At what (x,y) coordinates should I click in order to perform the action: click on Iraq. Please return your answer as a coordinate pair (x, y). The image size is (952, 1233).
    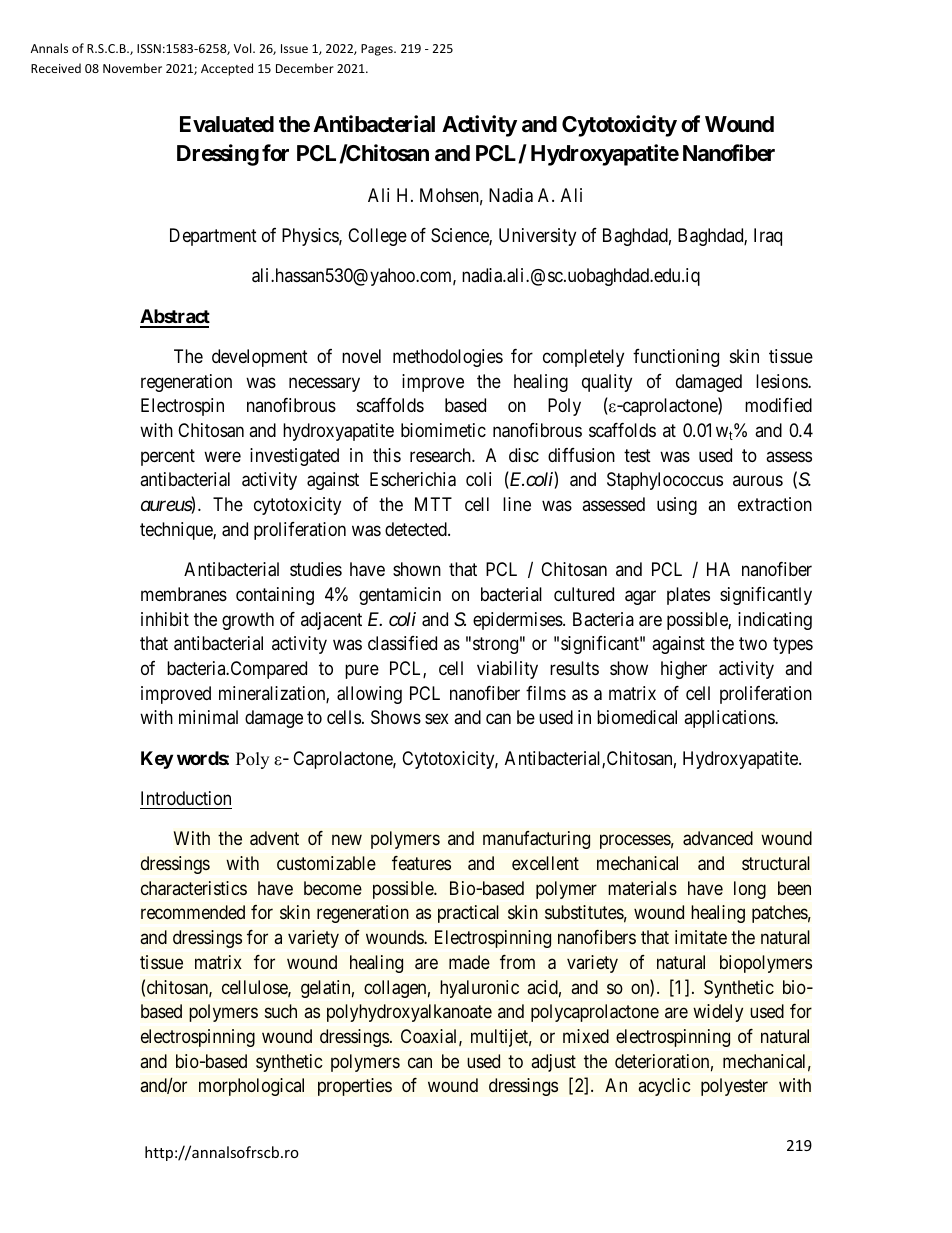
    Looking at the image, I should click on (768, 237).
